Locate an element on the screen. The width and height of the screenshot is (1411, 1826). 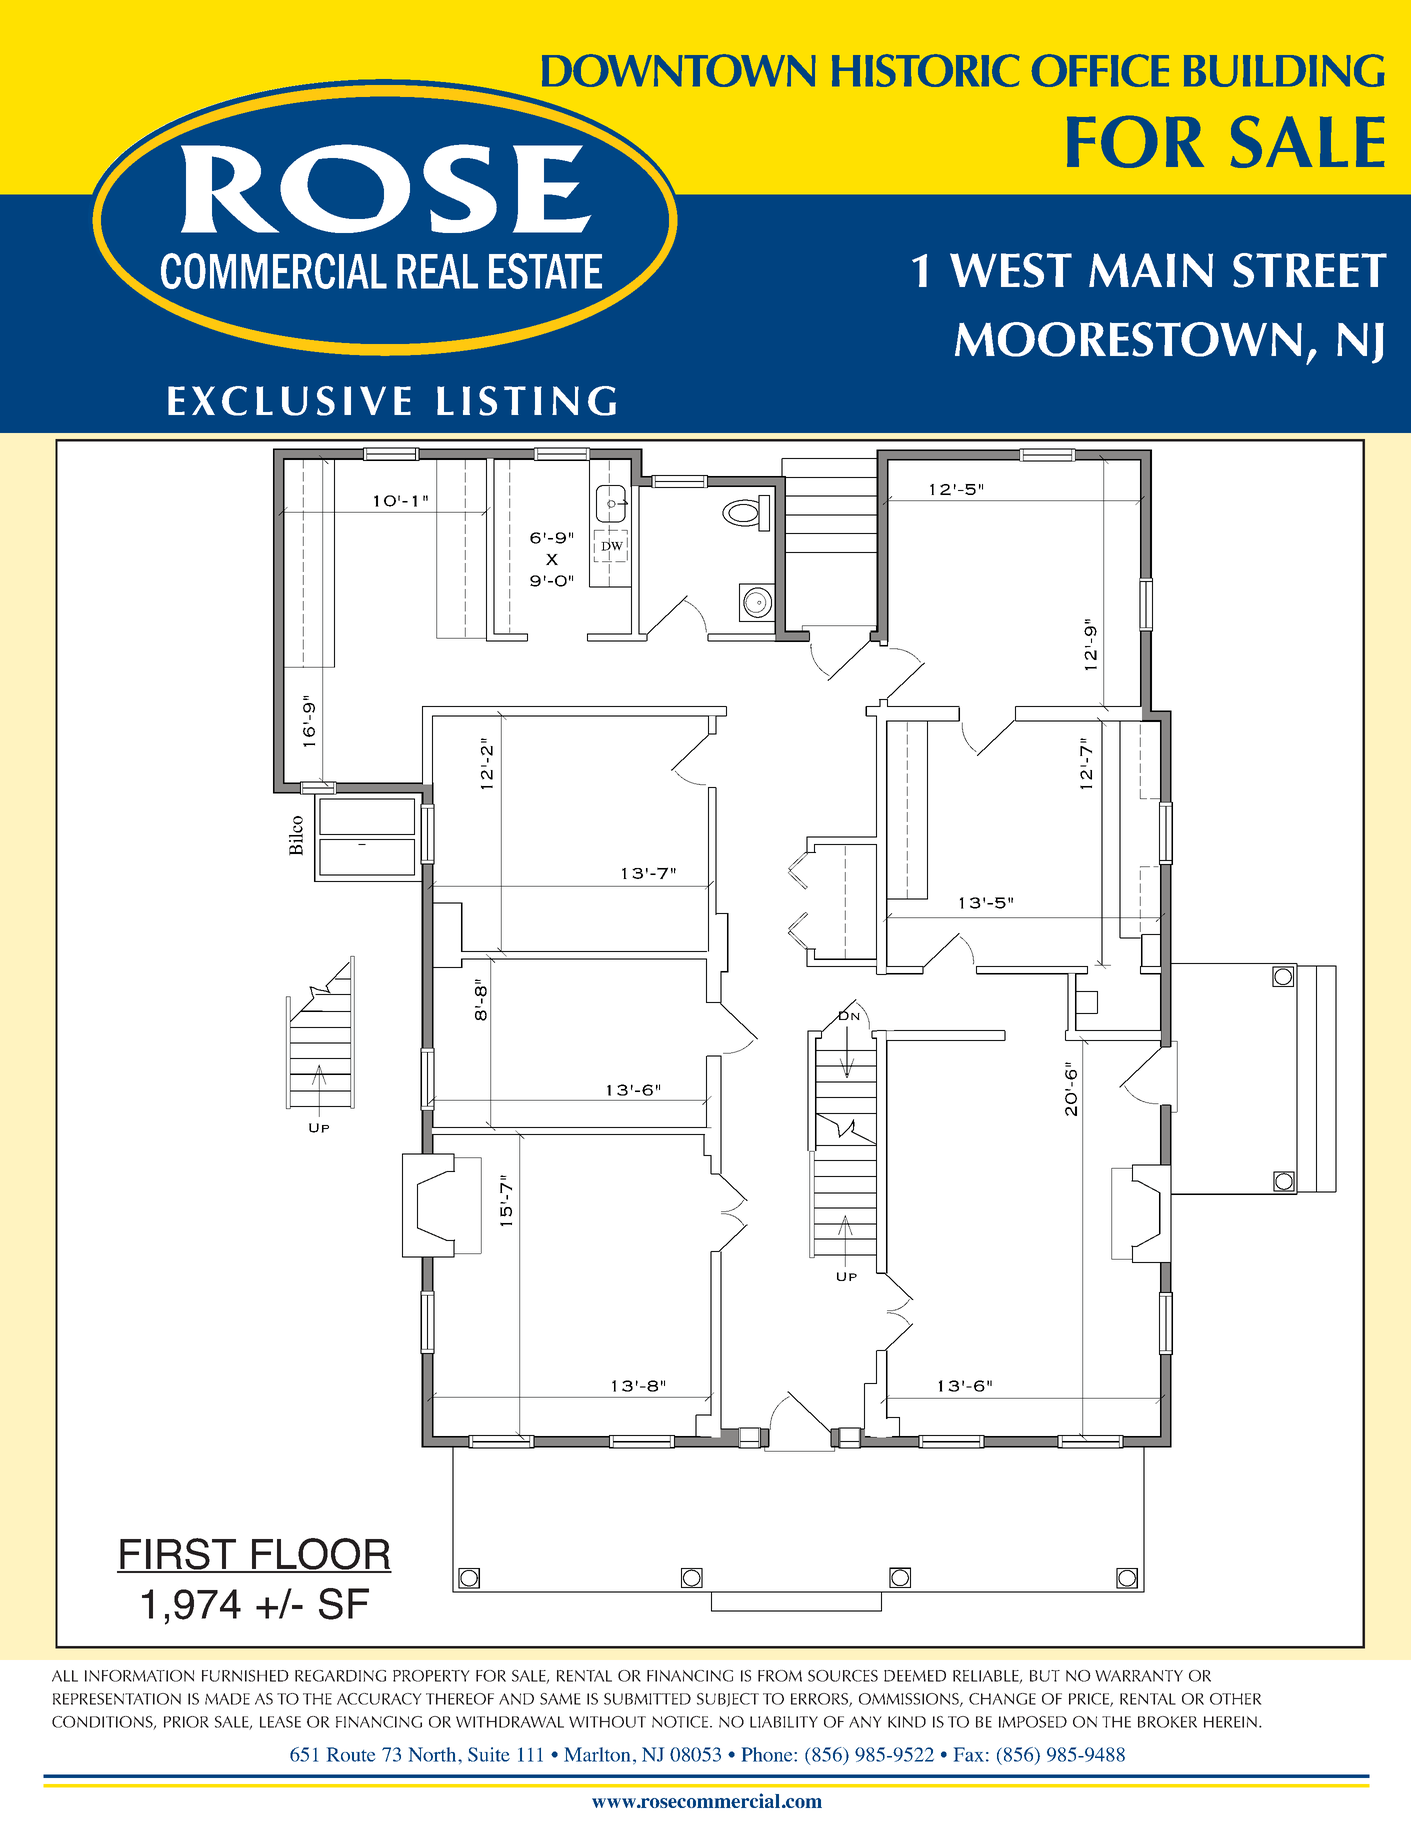
WARRANTY is located at coordinates (1139, 1676).
